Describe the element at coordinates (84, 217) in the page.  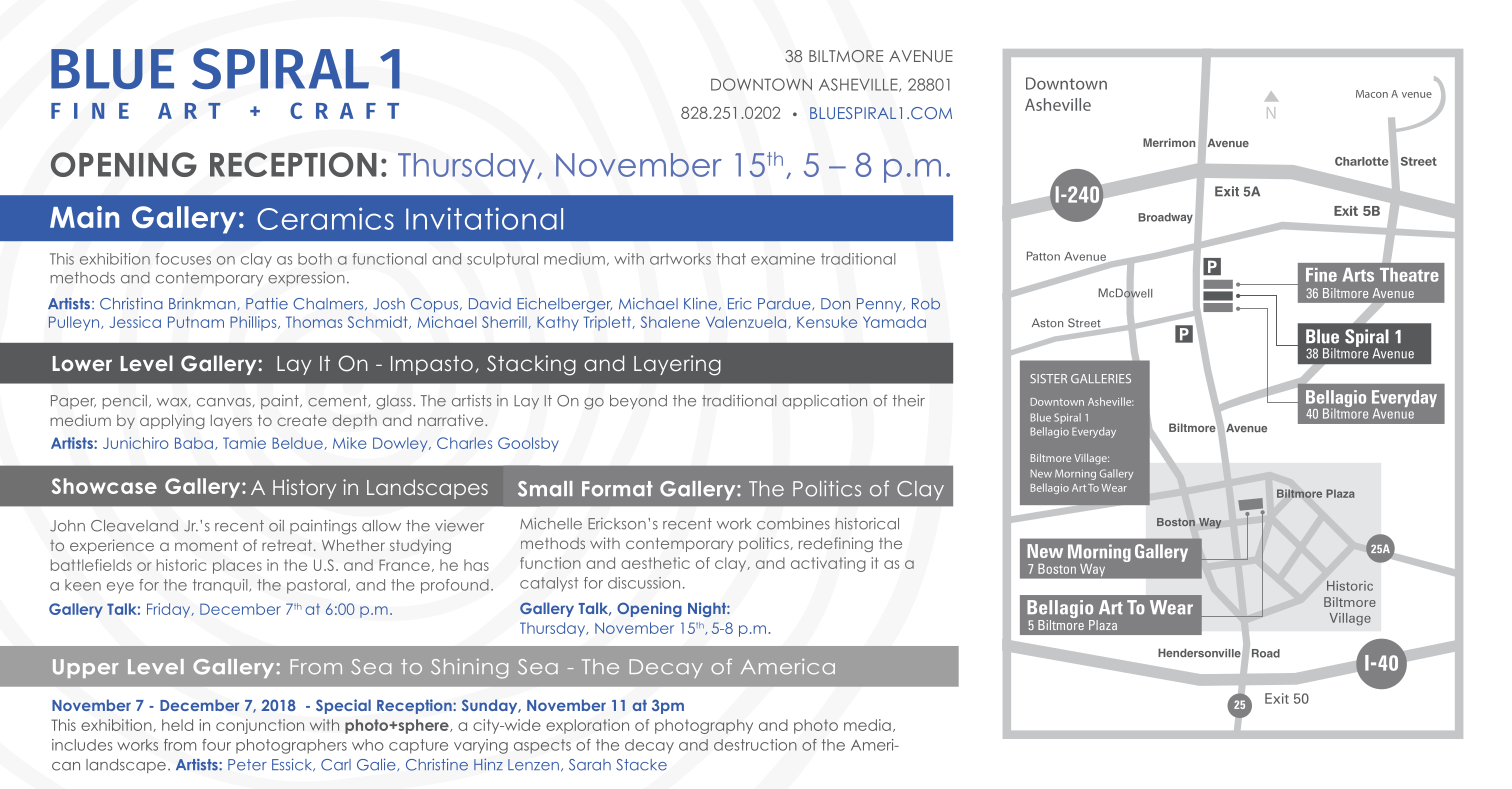
I see `Main` at that location.
